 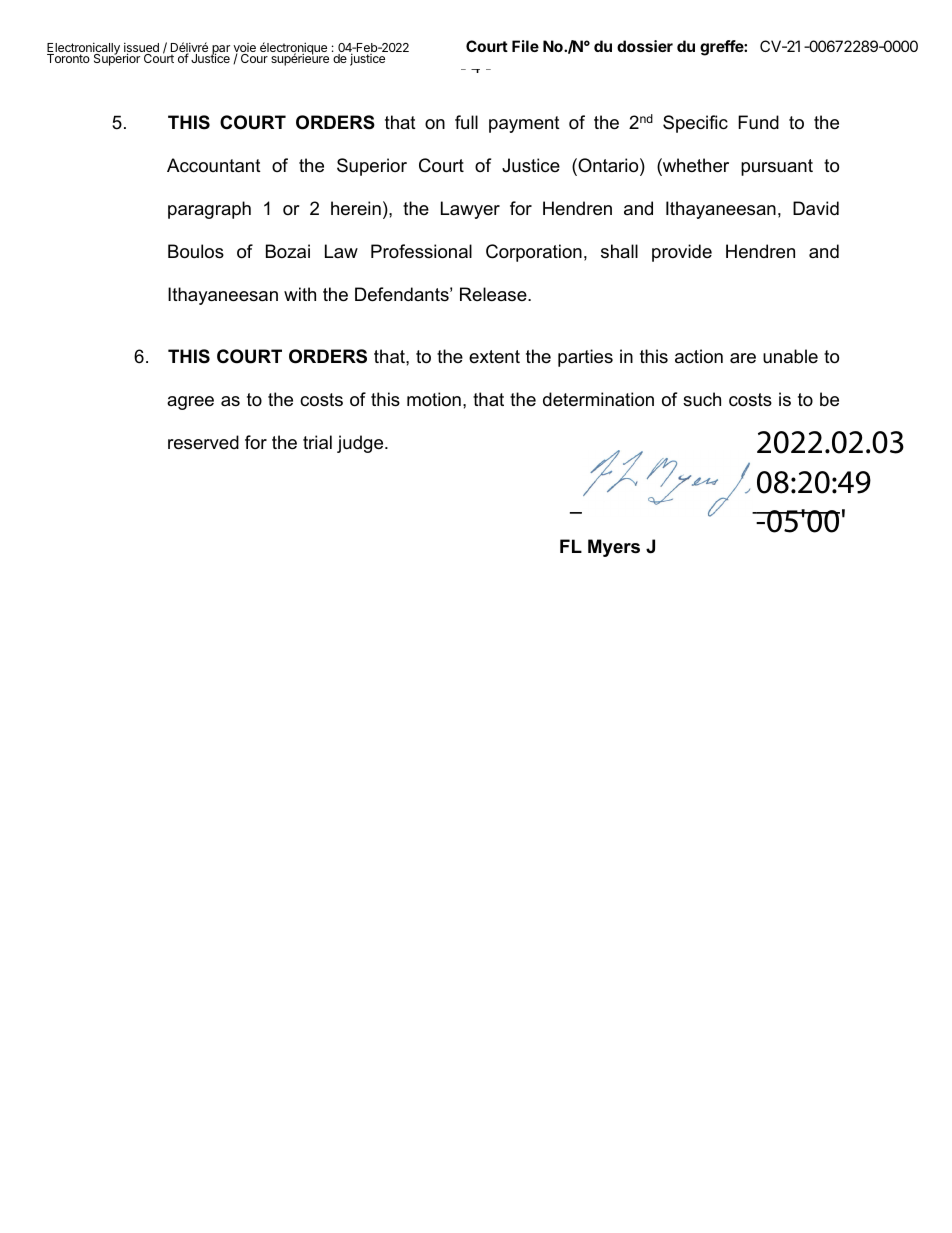 What do you see at coordinates (816, 208) in the image?
I see `David` at bounding box center [816, 208].
